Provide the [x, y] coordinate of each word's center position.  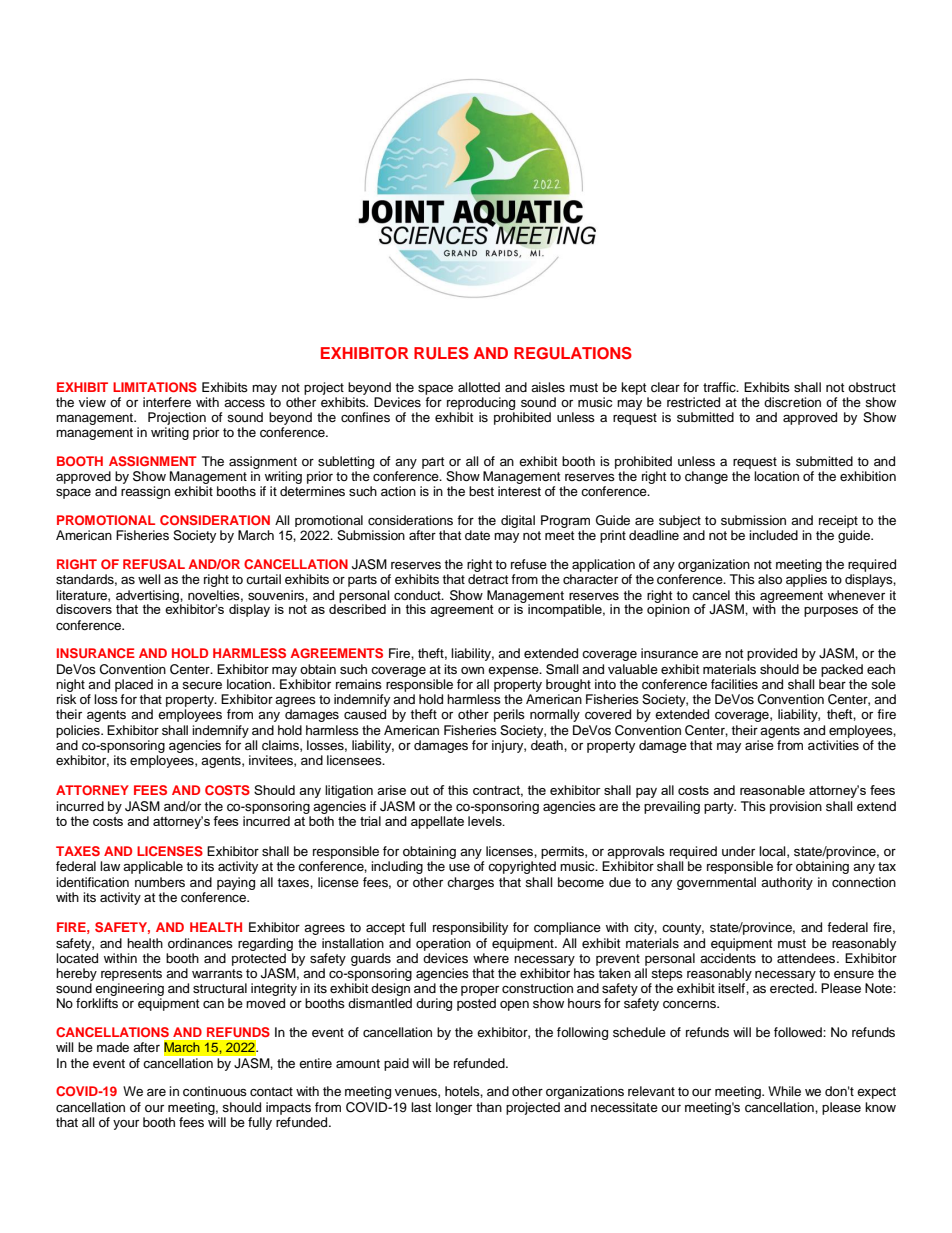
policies [79, 731]
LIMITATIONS [155, 387]
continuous [215, 1091]
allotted [479, 387]
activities [833, 745]
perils [509, 715]
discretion [792, 402]
